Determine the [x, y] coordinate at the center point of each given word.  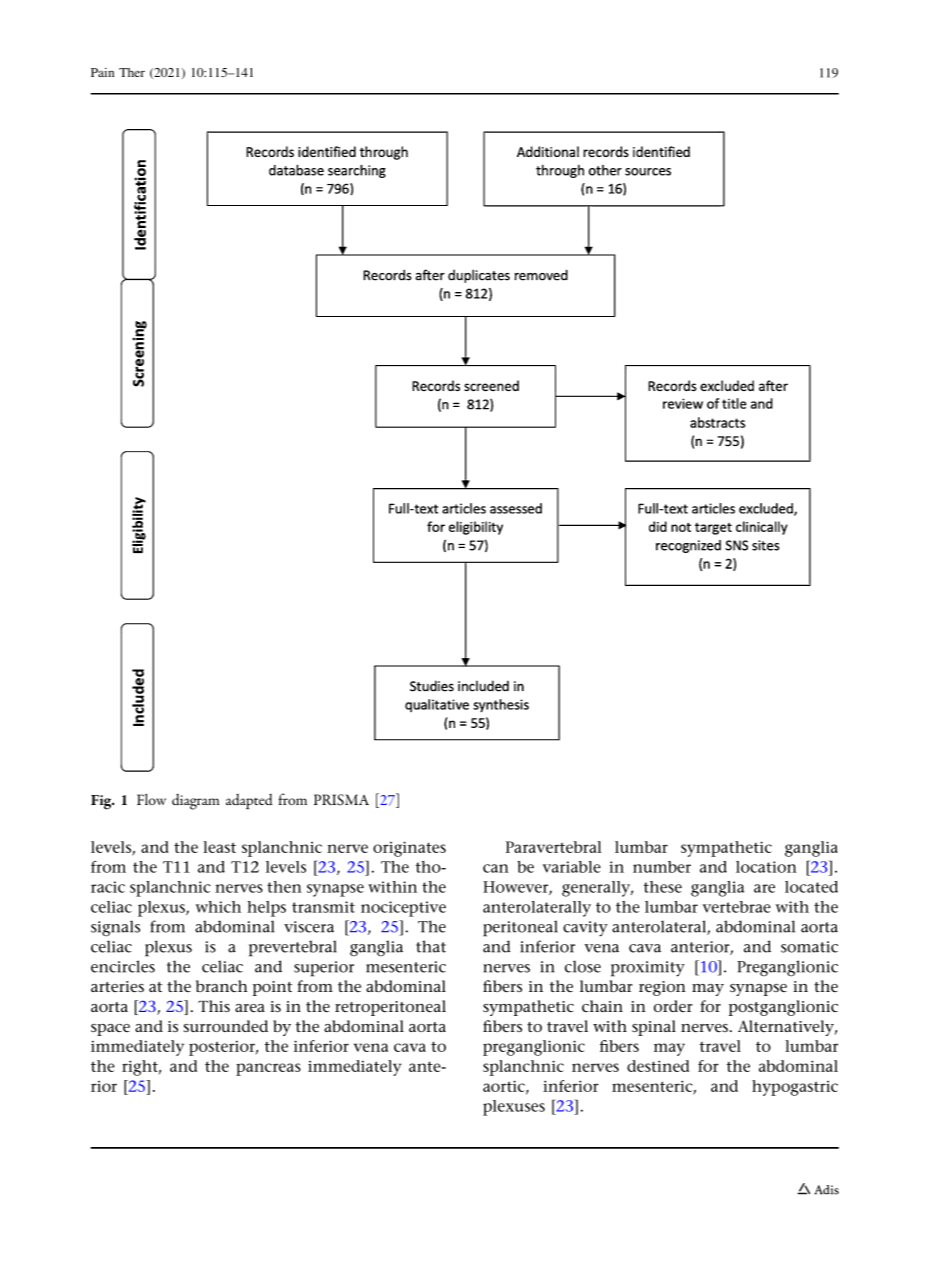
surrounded [226, 1026]
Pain [102, 72]
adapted [249, 801]
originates [409, 849]
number [662, 867]
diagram [195, 802]
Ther [132, 72]
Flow [151, 799]
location [766, 867]
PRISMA [341, 800]
